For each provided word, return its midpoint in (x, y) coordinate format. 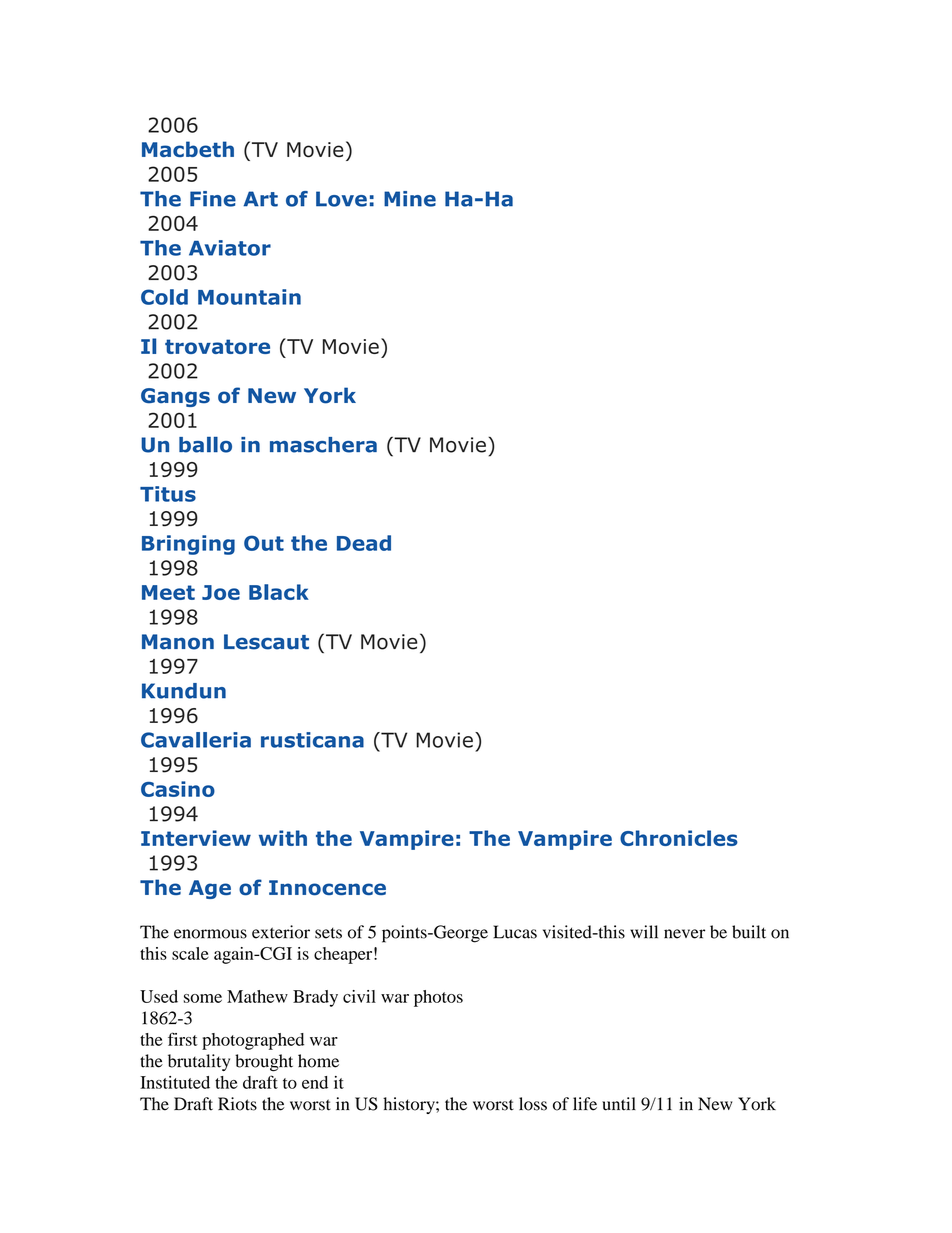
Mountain (249, 297)
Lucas (515, 932)
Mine (410, 199)
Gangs (175, 397)
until (619, 1104)
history (410, 1105)
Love (341, 199)
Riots (237, 1104)
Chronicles (679, 838)
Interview (196, 838)
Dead (364, 543)
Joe (221, 592)
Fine (213, 199)
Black (279, 592)
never (684, 934)
